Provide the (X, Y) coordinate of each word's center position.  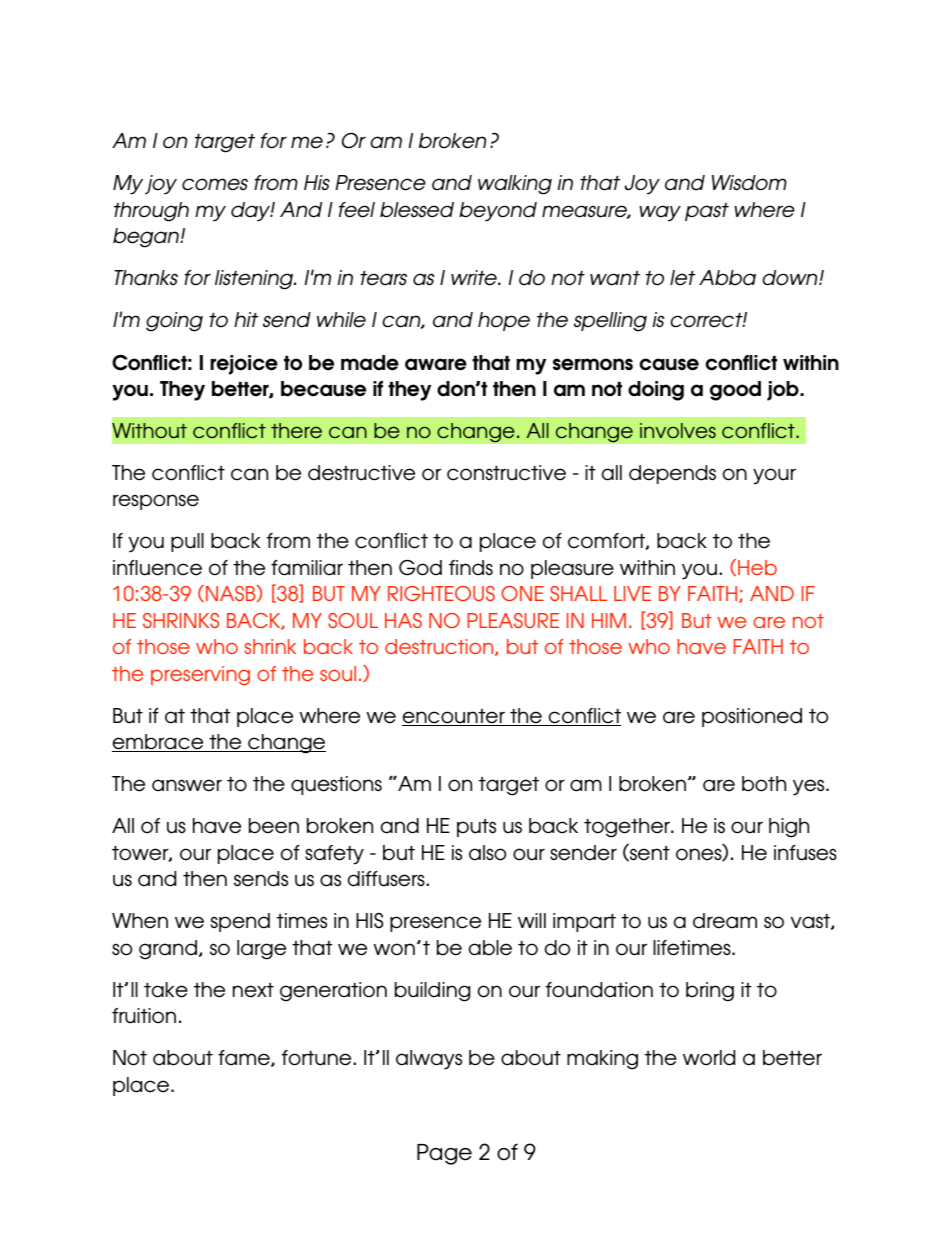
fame (245, 1058)
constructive (506, 473)
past (707, 212)
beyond (498, 212)
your (774, 476)
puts (476, 828)
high (789, 828)
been (274, 826)
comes (215, 184)
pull (187, 542)
